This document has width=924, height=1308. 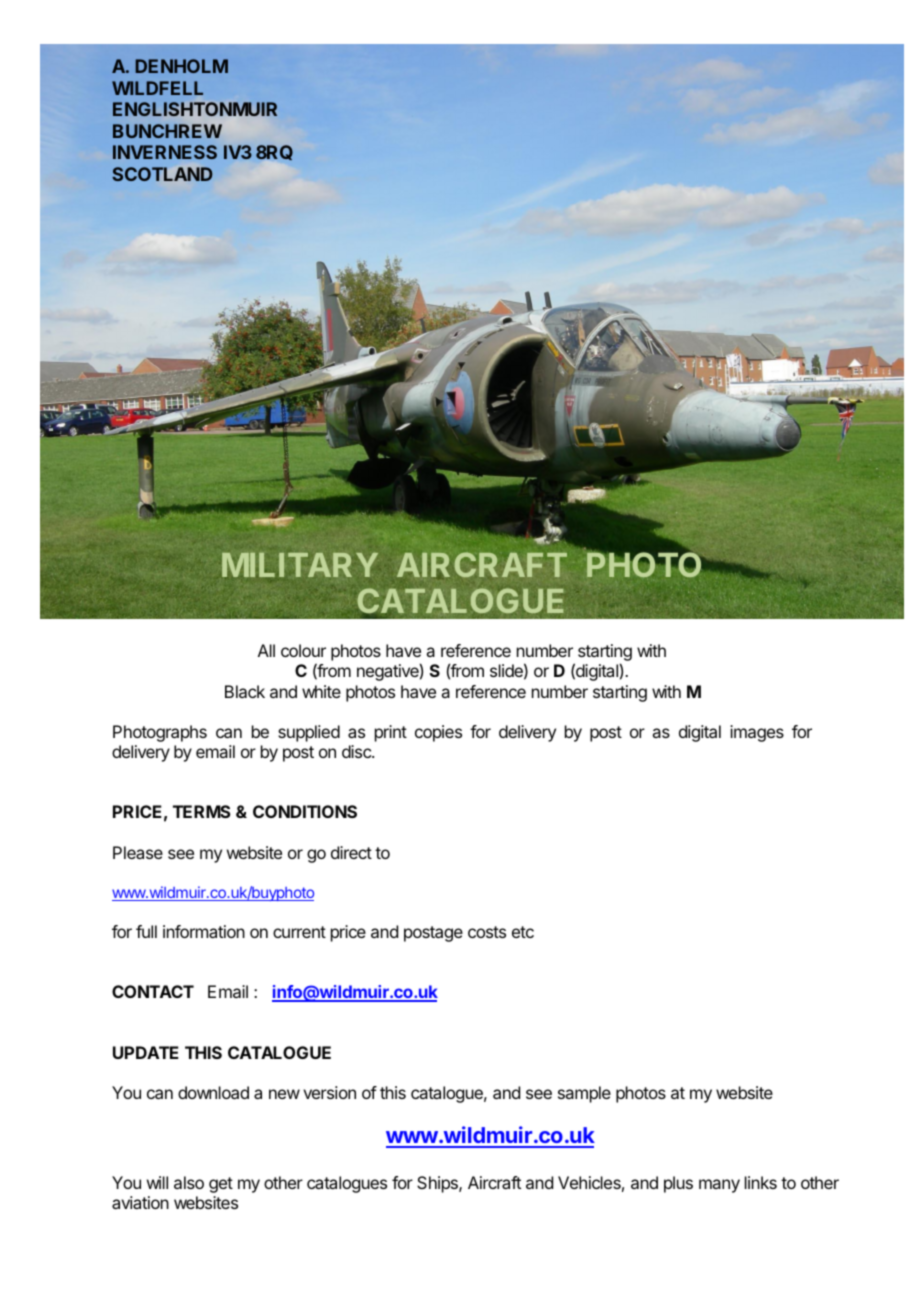 I want to click on MILITARY, so click(x=300, y=565).
